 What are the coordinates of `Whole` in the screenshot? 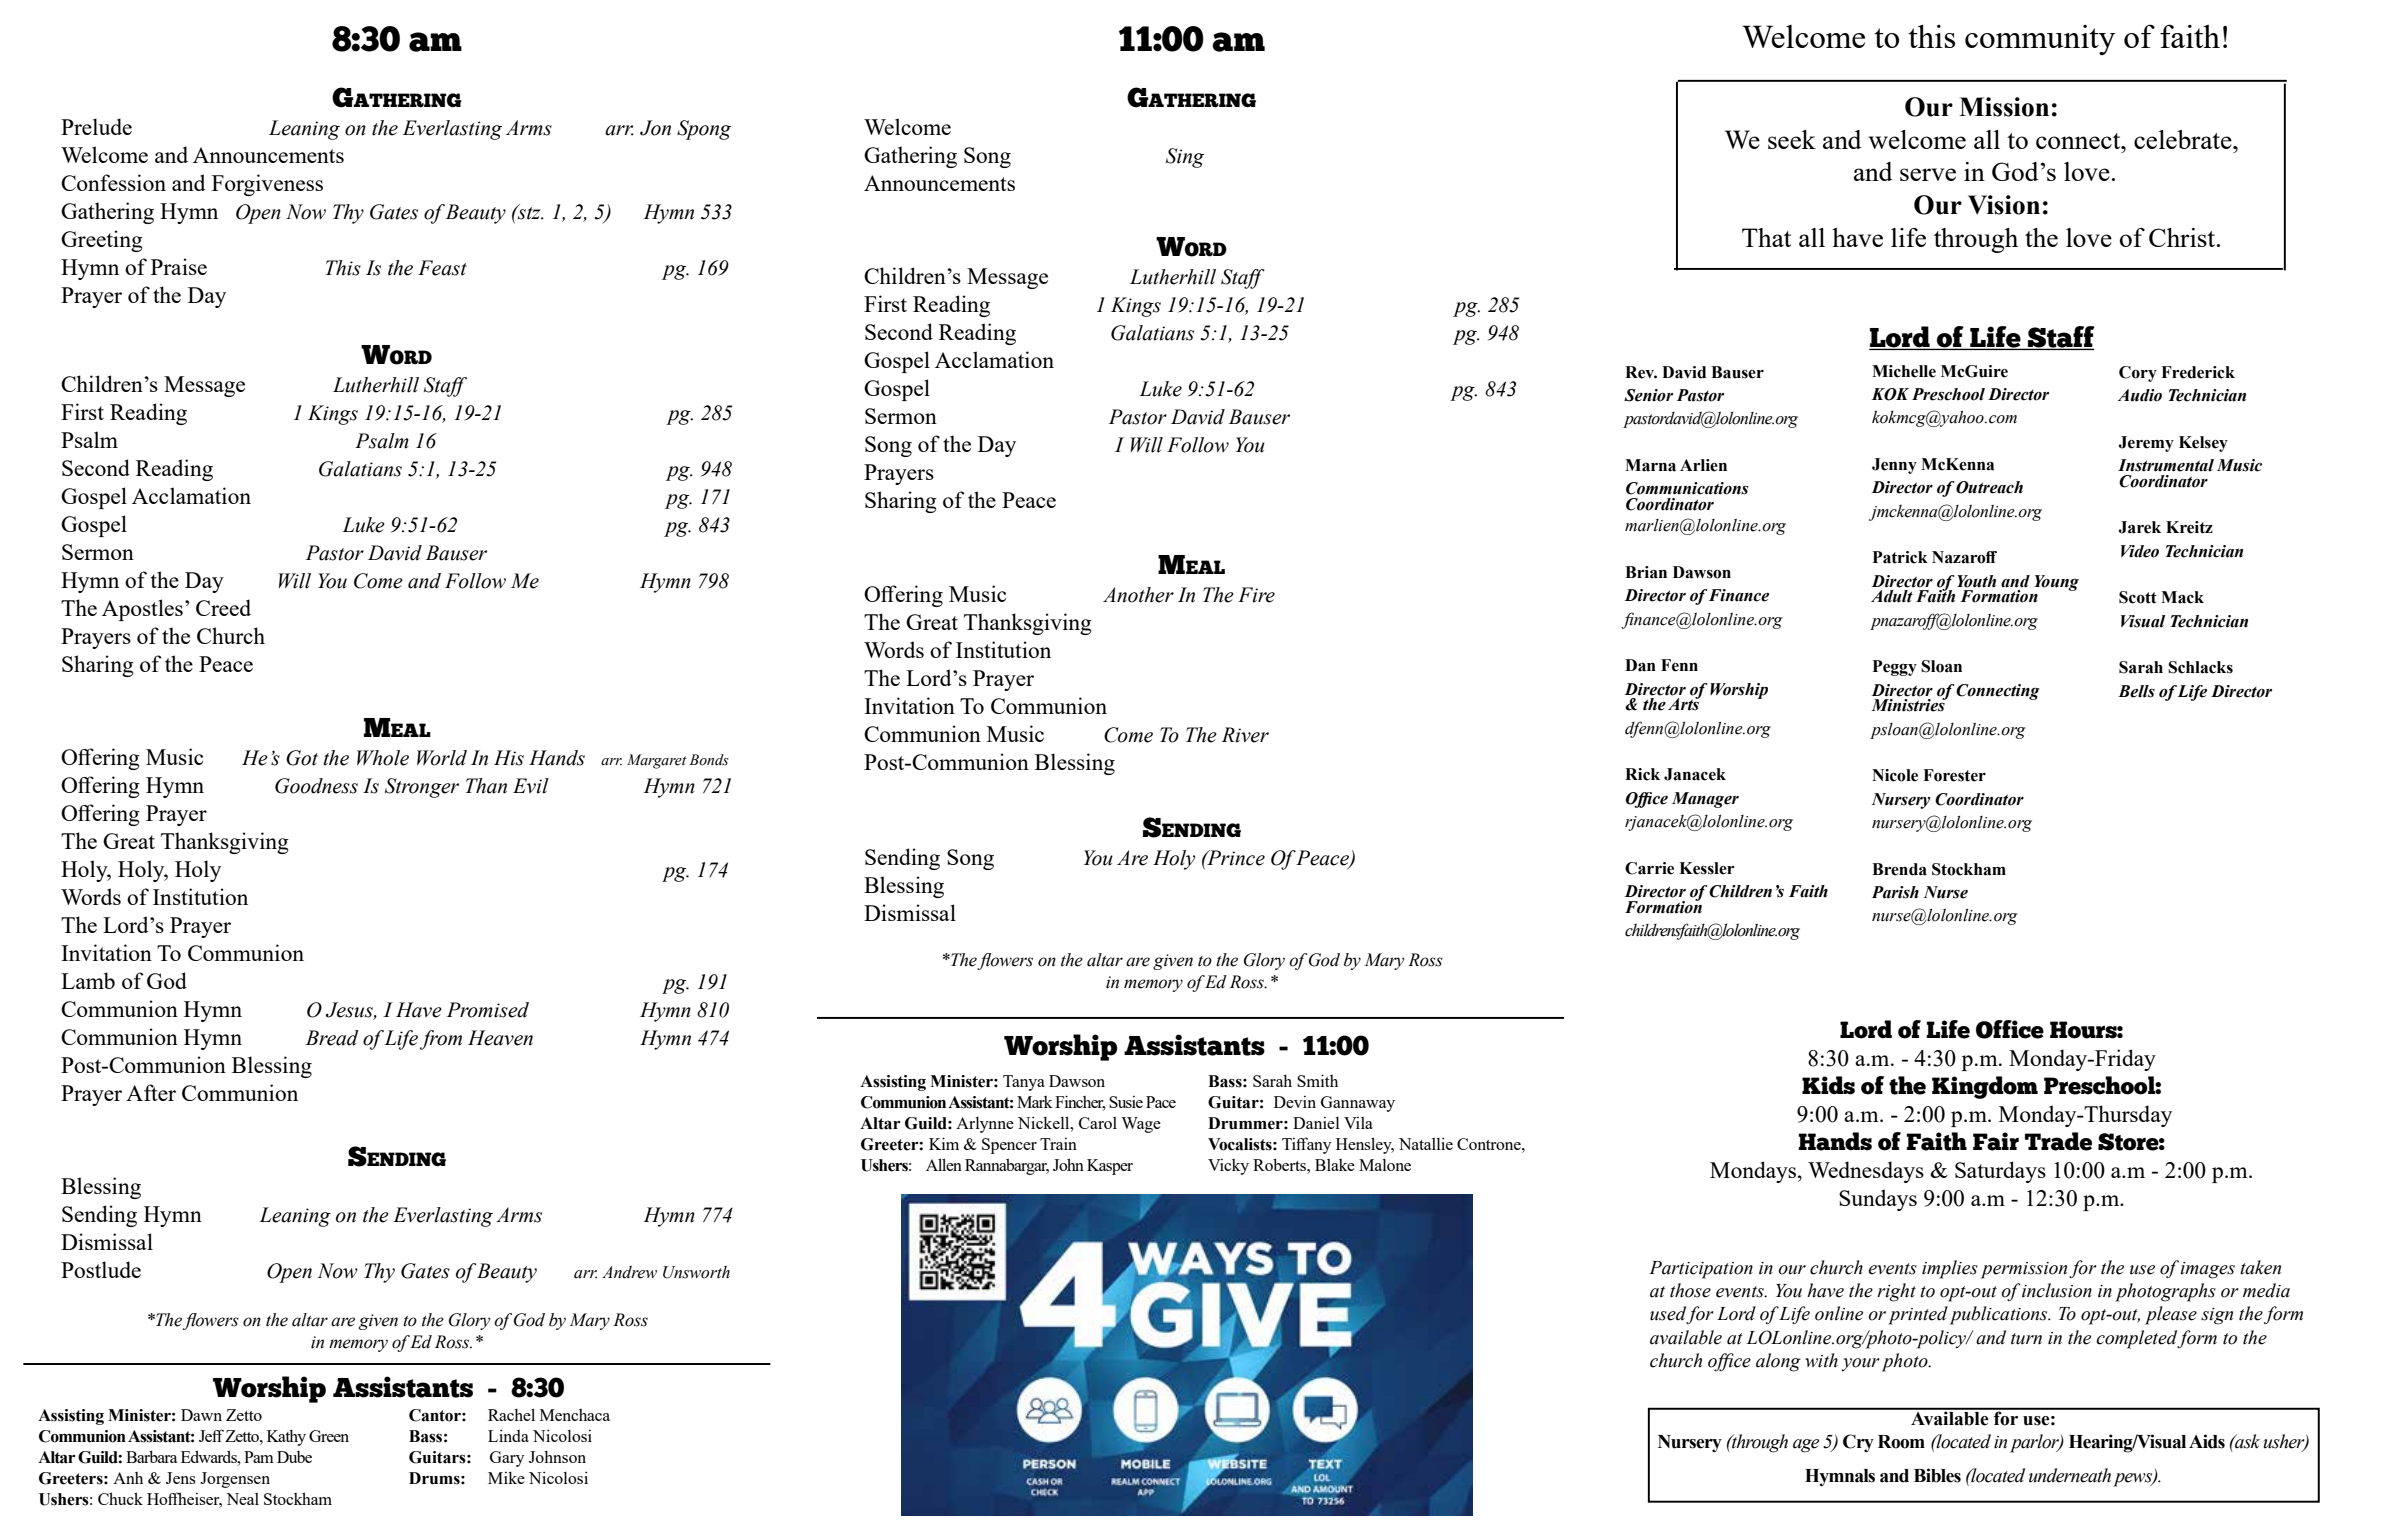 It's located at (383, 758).
